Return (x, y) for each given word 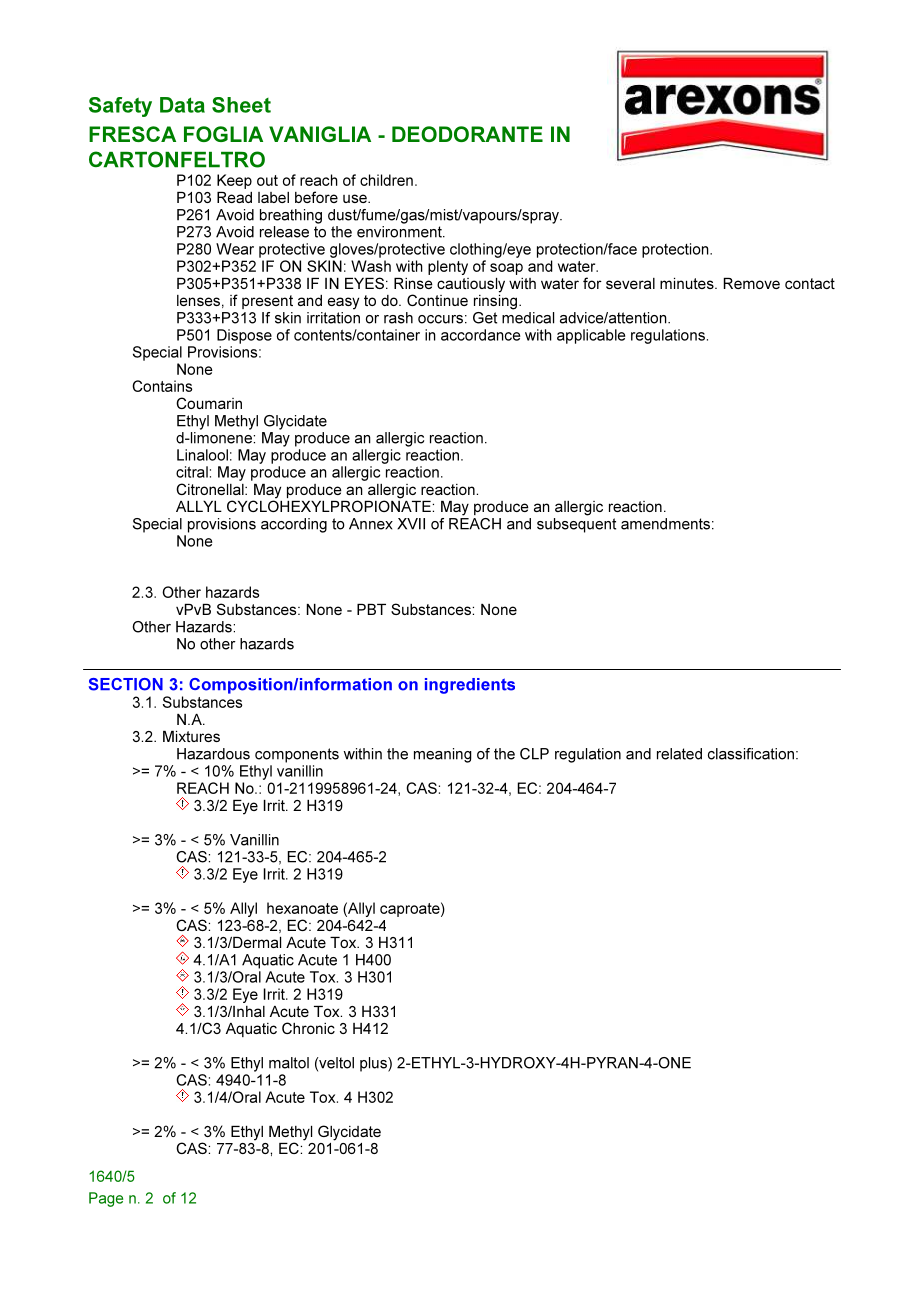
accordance (480, 335)
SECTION (126, 684)
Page (106, 1199)
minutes (688, 283)
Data (182, 105)
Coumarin (209, 403)
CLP (534, 754)
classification (751, 754)
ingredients (470, 686)
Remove (752, 283)
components (297, 755)
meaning (443, 755)
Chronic (308, 1028)
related (679, 754)
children (386, 180)
